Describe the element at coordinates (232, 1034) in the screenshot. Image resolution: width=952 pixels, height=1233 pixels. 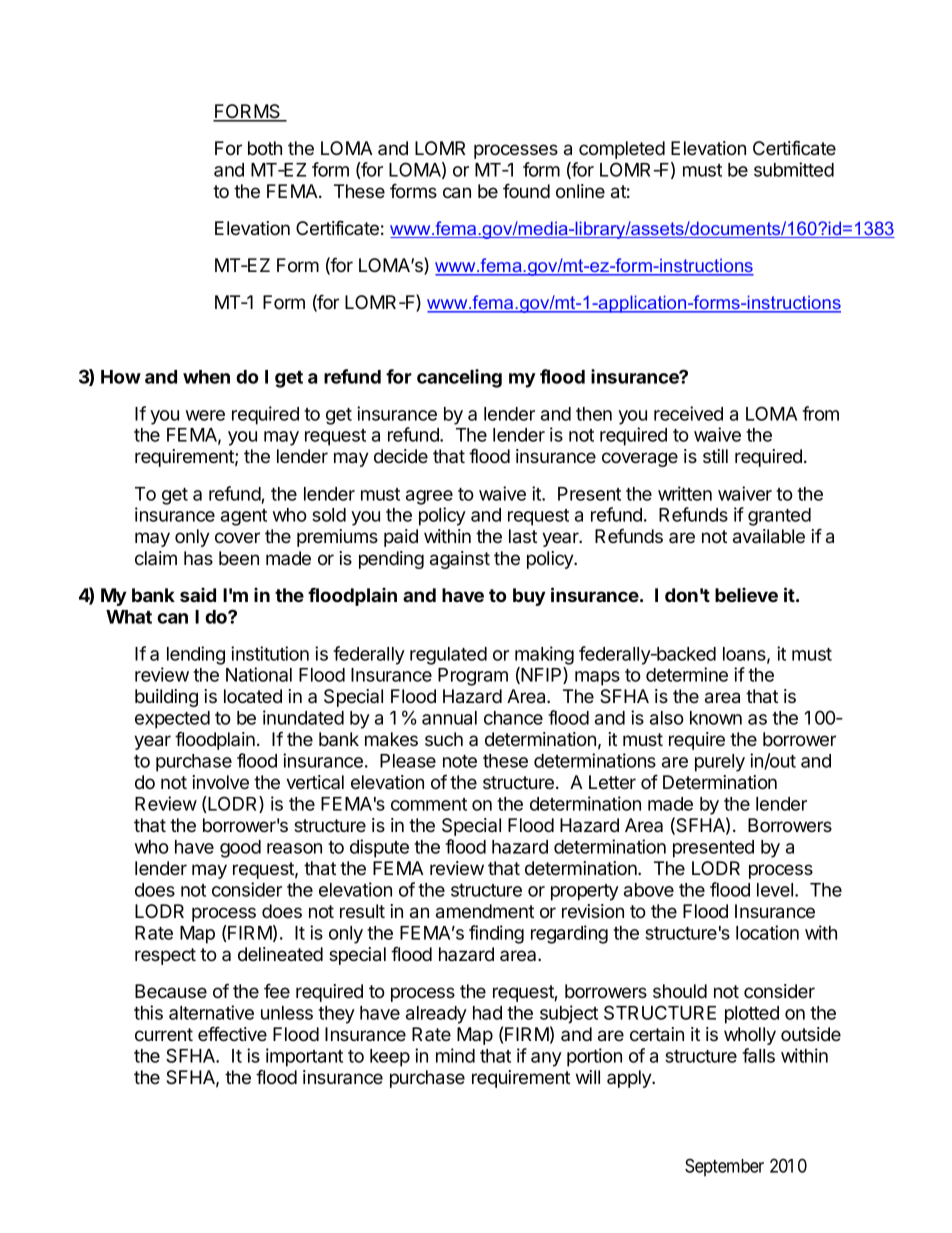
I see `effective` at that location.
